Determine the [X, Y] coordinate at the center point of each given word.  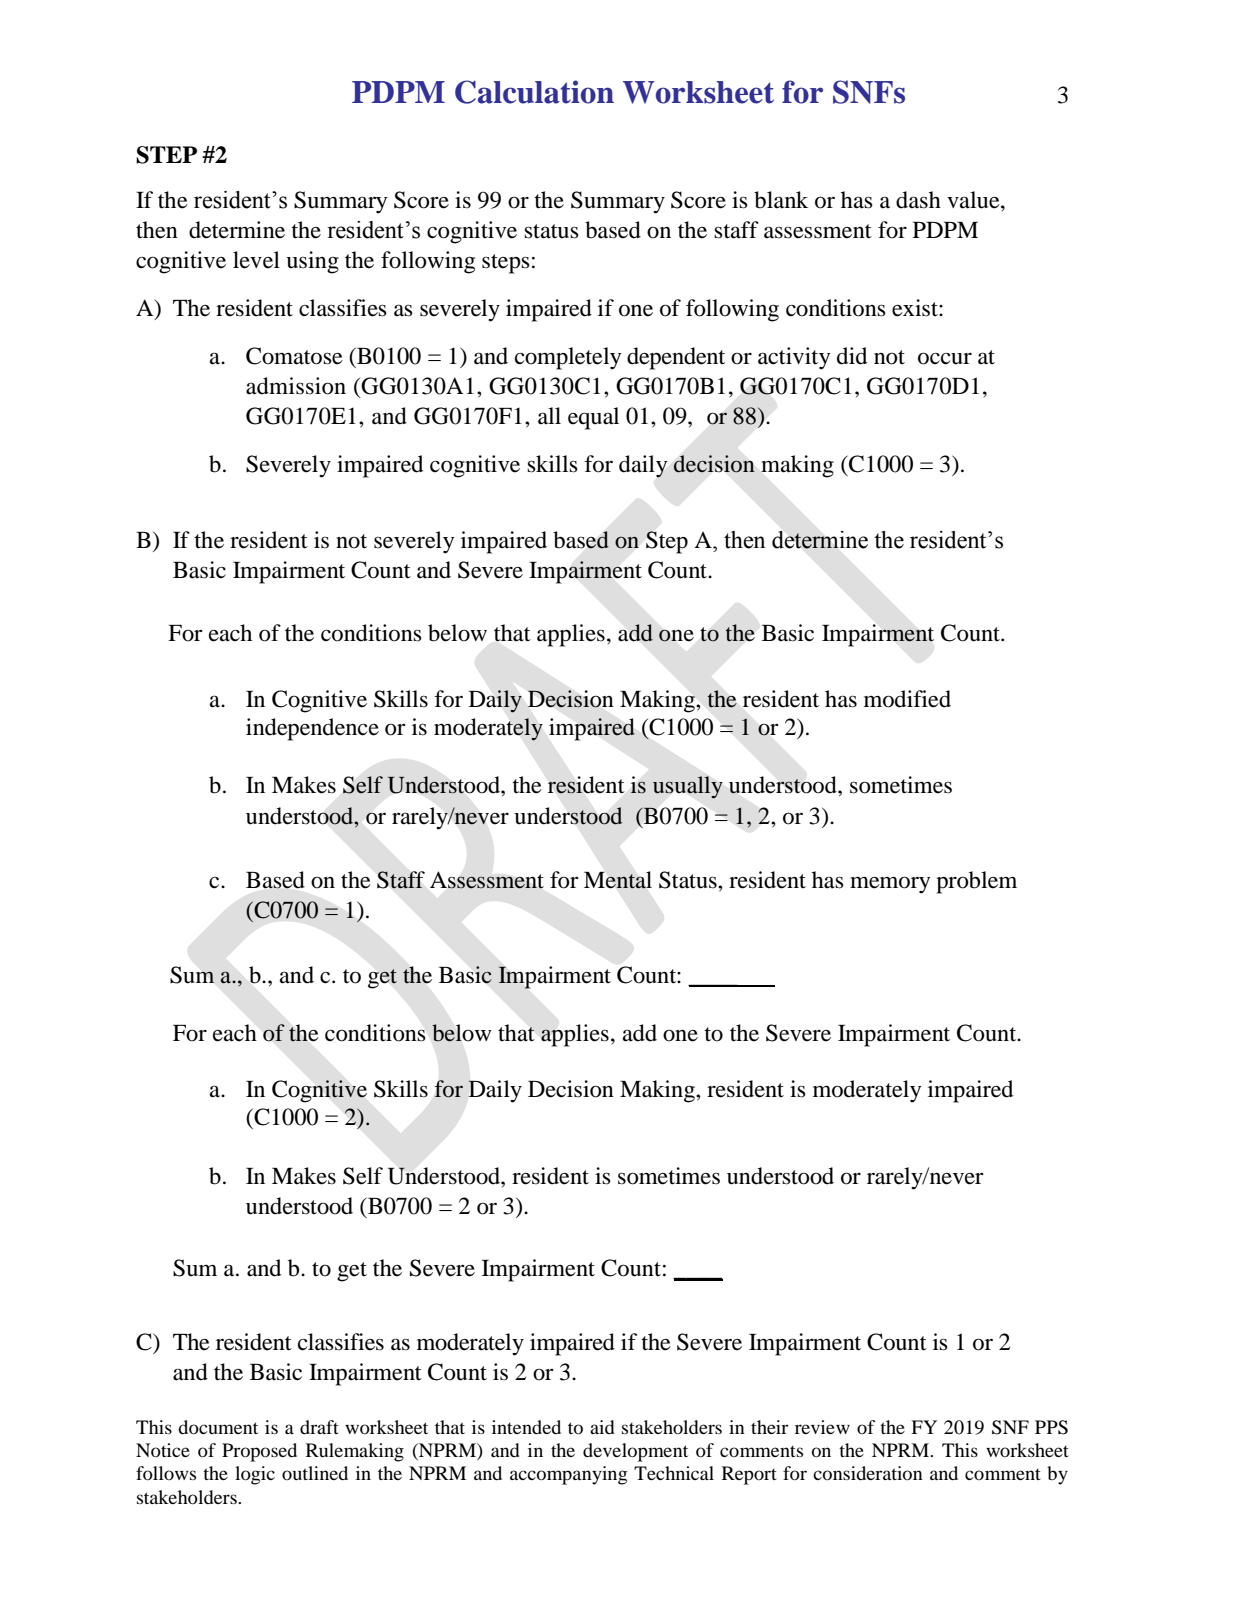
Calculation [534, 92]
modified [907, 699]
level [256, 260]
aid [602, 1427]
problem [976, 882]
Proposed [259, 1452]
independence [312, 729]
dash [918, 200]
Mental [618, 880]
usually [688, 787]
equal [593, 418]
